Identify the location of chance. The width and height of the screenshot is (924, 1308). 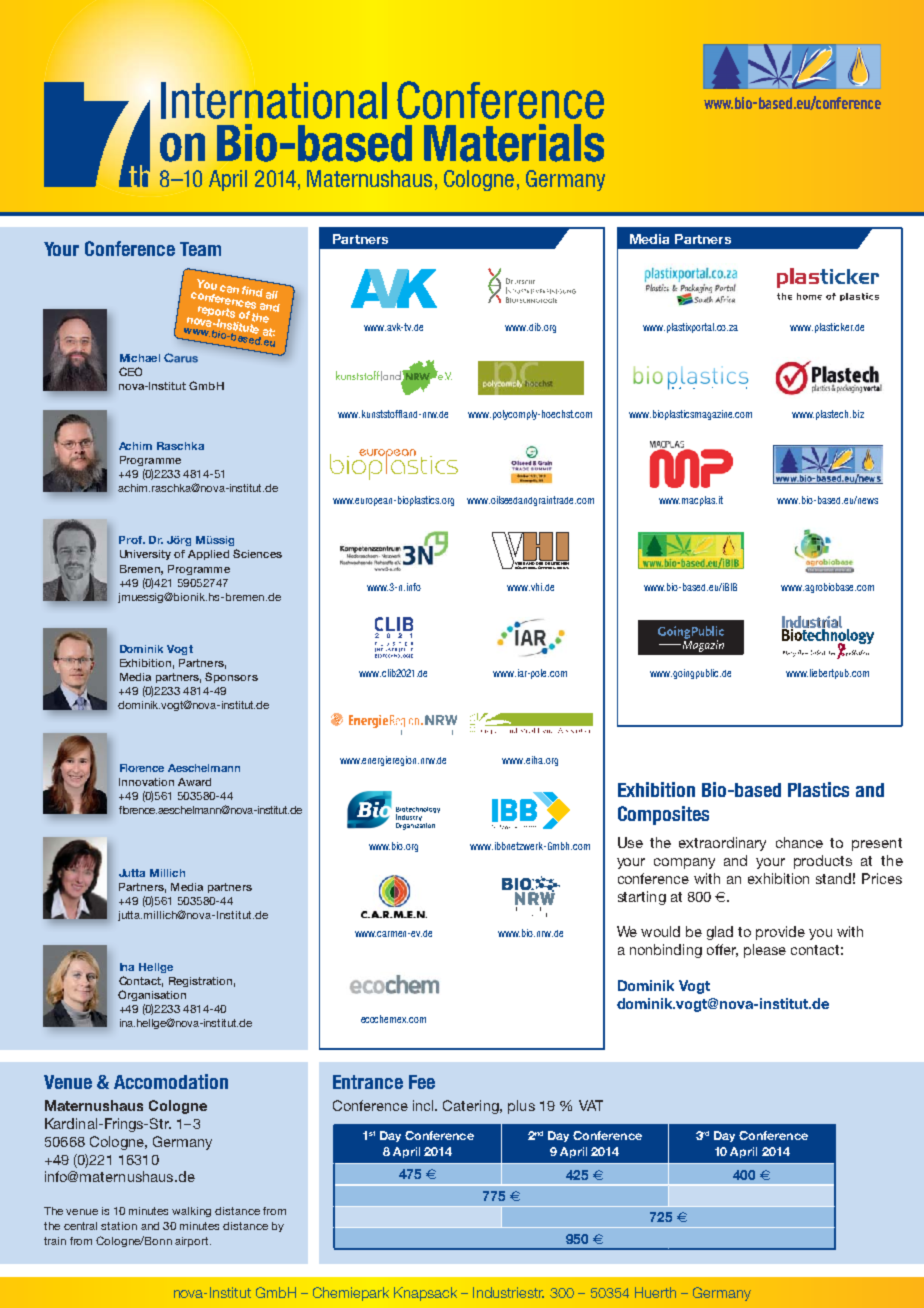
(799, 842).
